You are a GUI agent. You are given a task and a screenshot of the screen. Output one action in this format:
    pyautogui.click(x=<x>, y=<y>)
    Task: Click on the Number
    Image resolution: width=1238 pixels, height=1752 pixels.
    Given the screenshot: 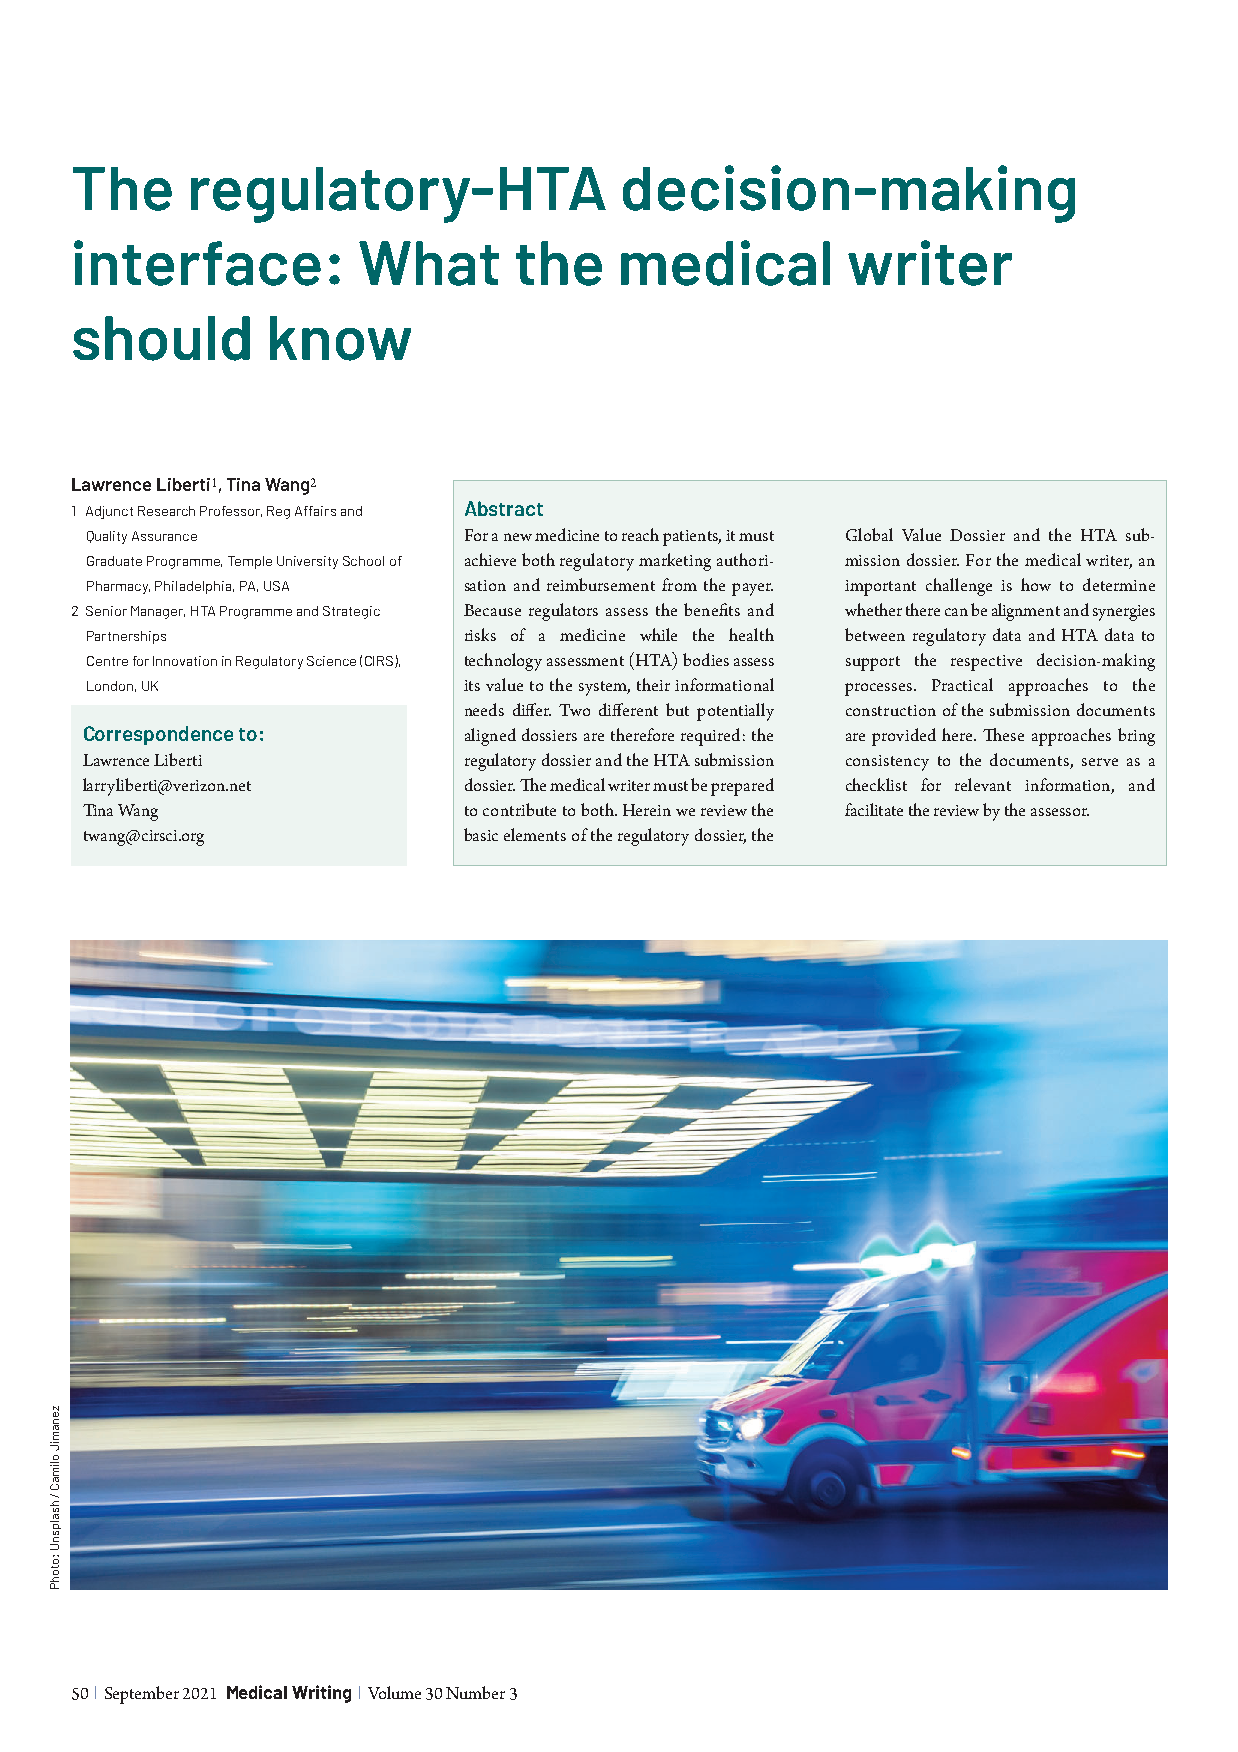 What is the action you would take?
    pyautogui.click(x=475, y=1692)
